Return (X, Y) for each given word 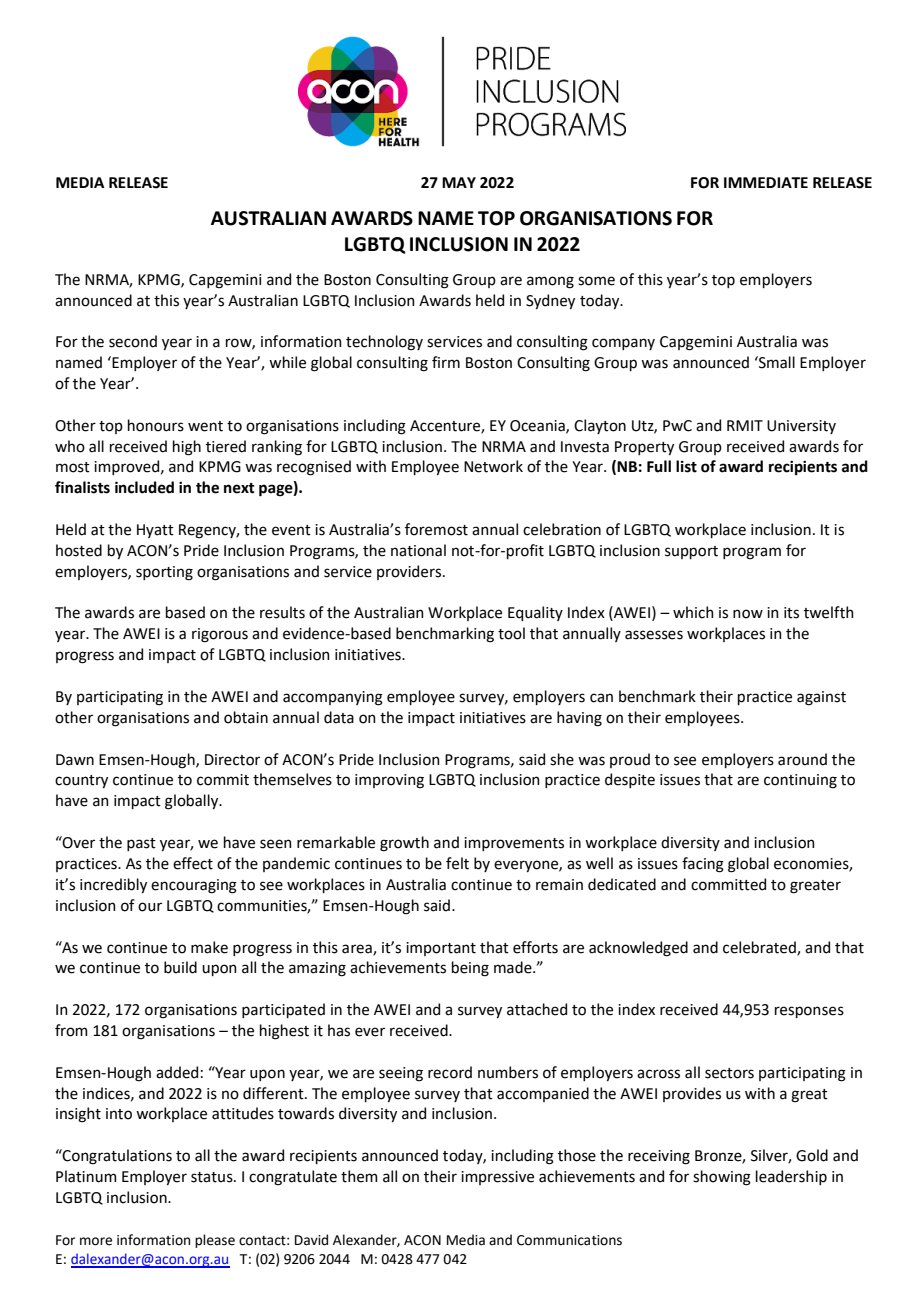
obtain (246, 717)
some (596, 281)
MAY (459, 182)
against (821, 698)
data (339, 717)
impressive (497, 1178)
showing (722, 1178)
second (133, 341)
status (213, 1177)
